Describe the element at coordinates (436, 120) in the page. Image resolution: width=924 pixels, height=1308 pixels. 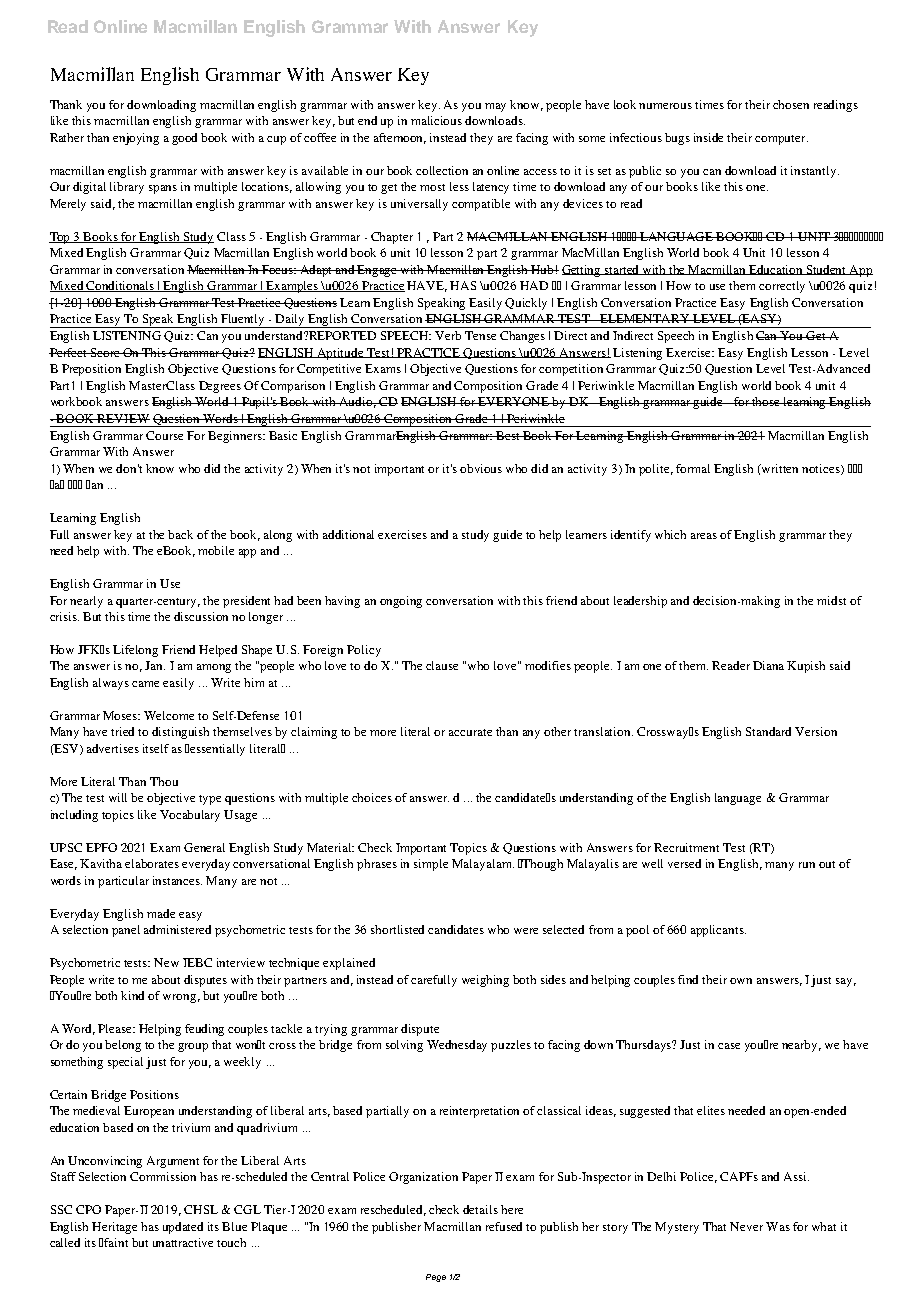
I see `malicious` at that location.
